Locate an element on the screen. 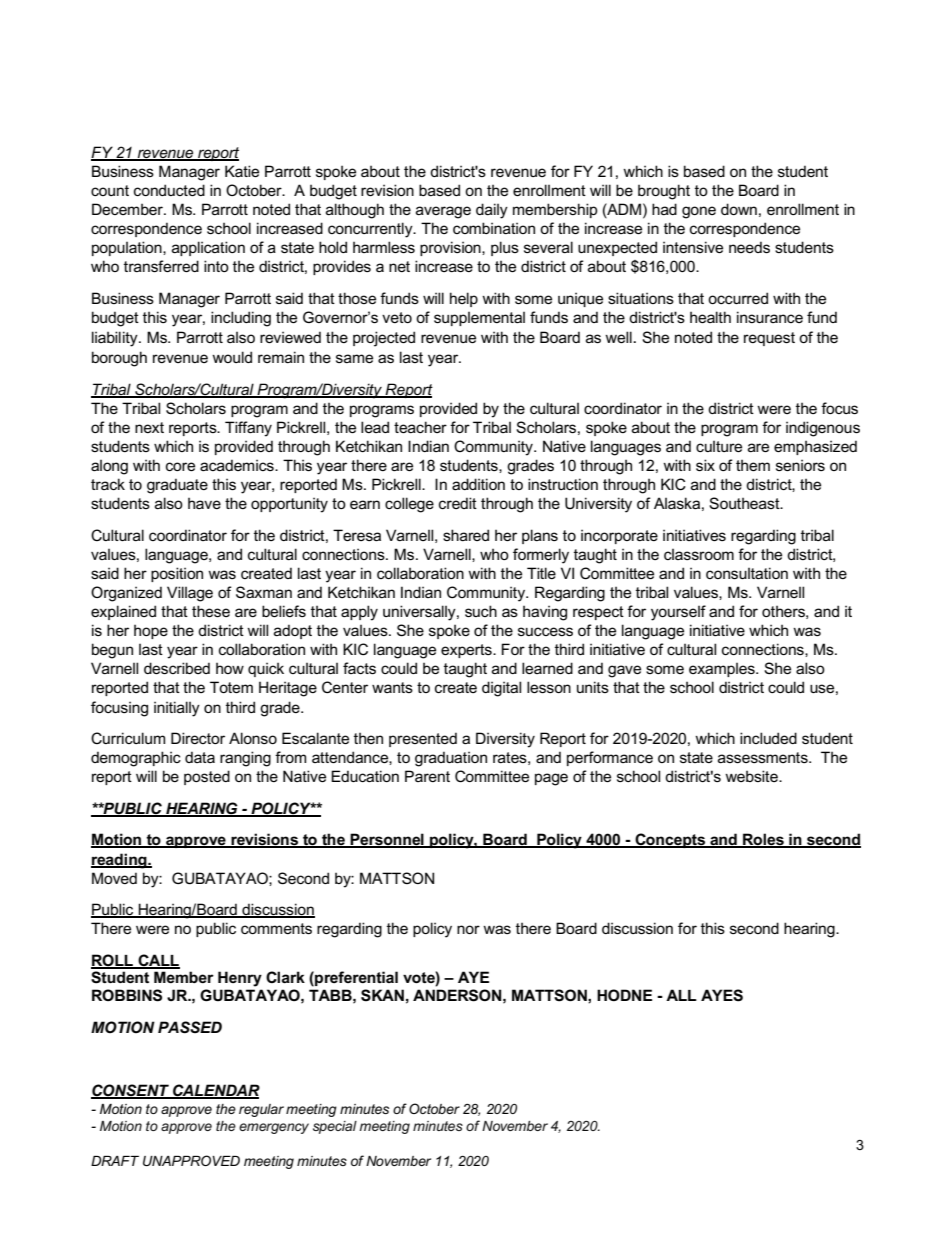 This screenshot has width=952, height=1233. Southeast is located at coordinates (745, 503).
